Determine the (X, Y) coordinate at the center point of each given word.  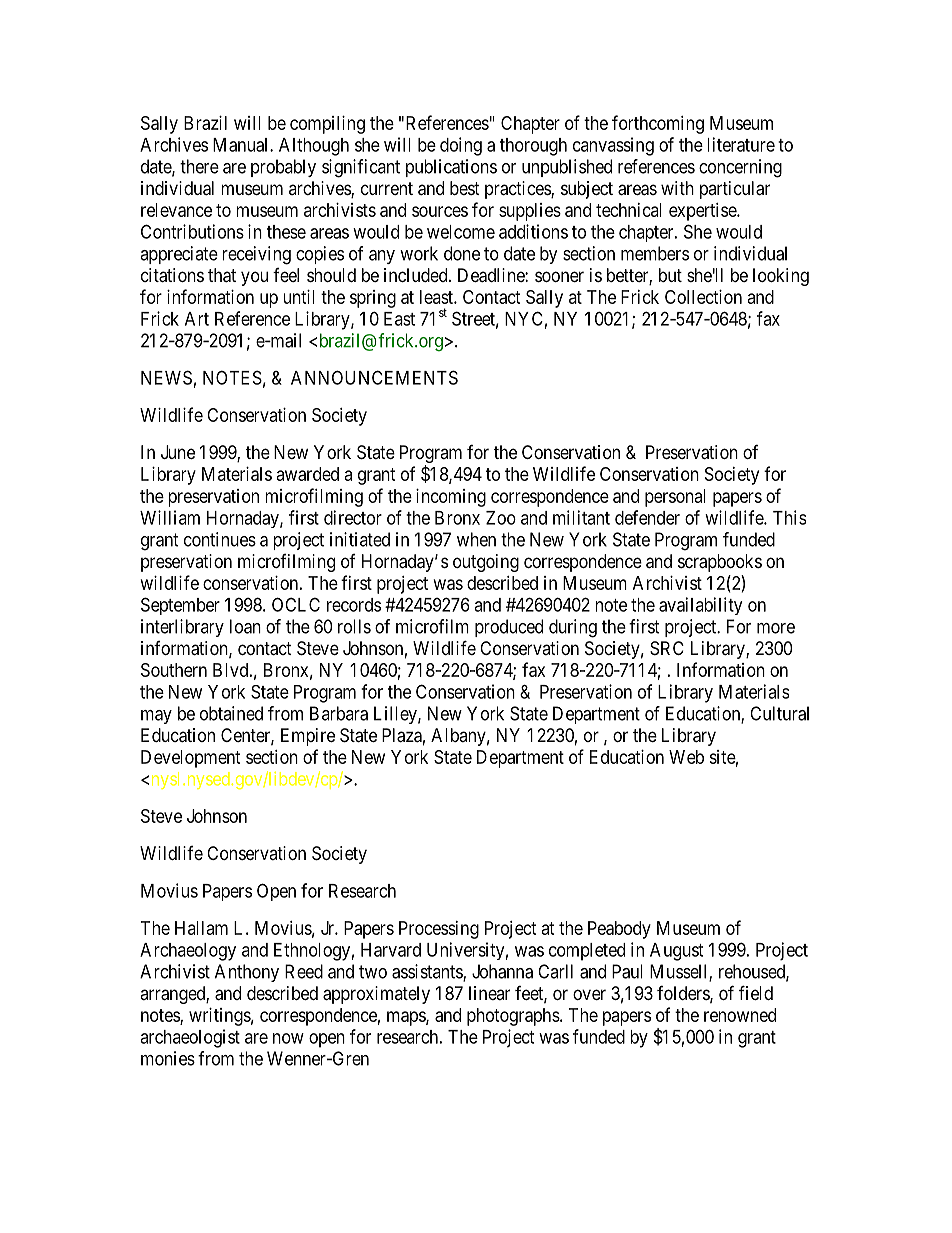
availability (700, 606)
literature (741, 144)
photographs (513, 1017)
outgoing (486, 563)
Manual (242, 145)
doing (461, 146)
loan (245, 626)
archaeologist (190, 1038)
